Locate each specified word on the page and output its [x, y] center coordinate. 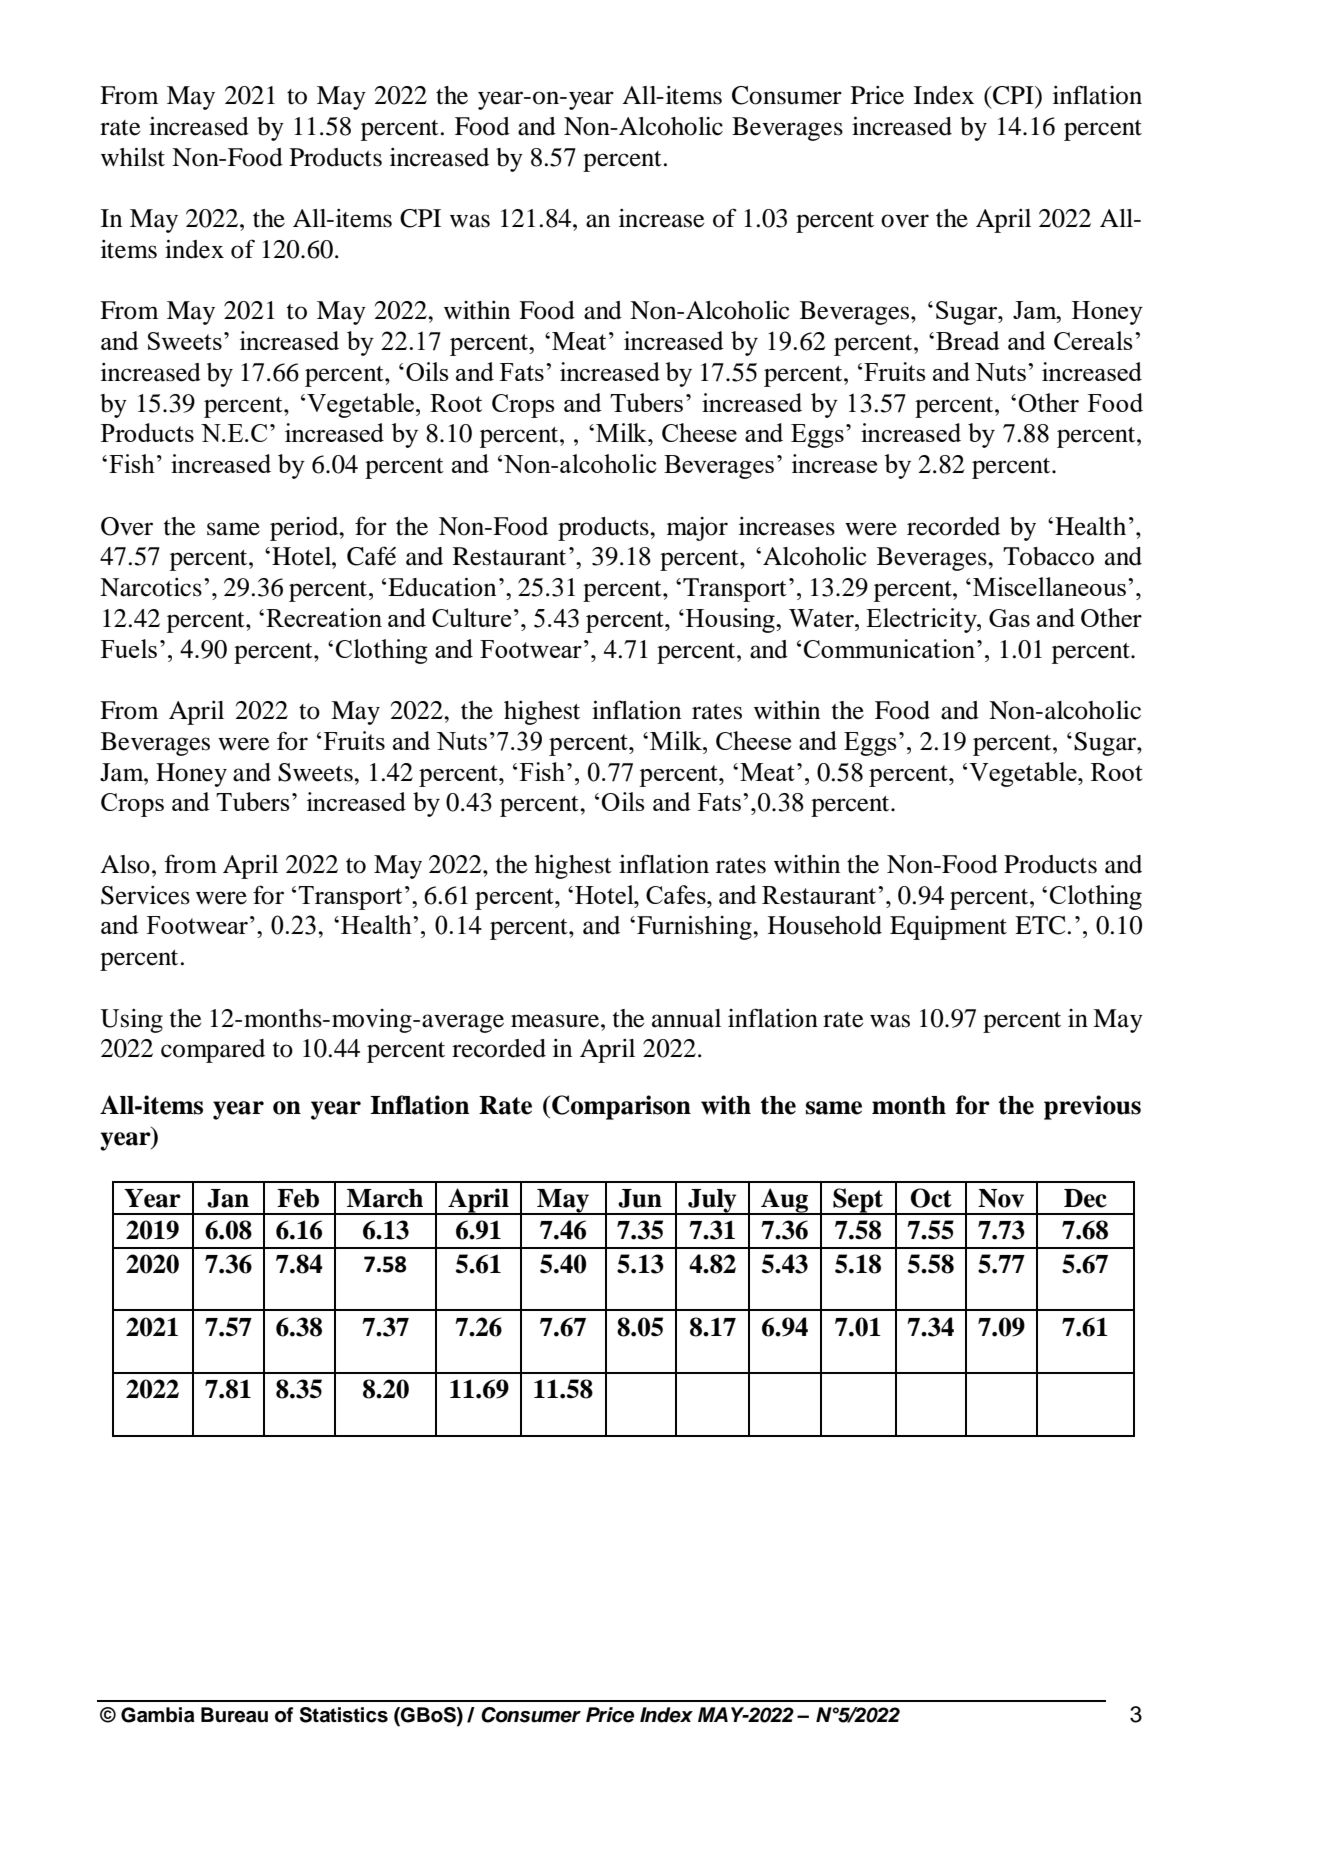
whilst [133, 157]
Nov [1001, 1198]
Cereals [1093, 340]
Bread [968, 340]
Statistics [344, 1715]
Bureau [234, 1715]
